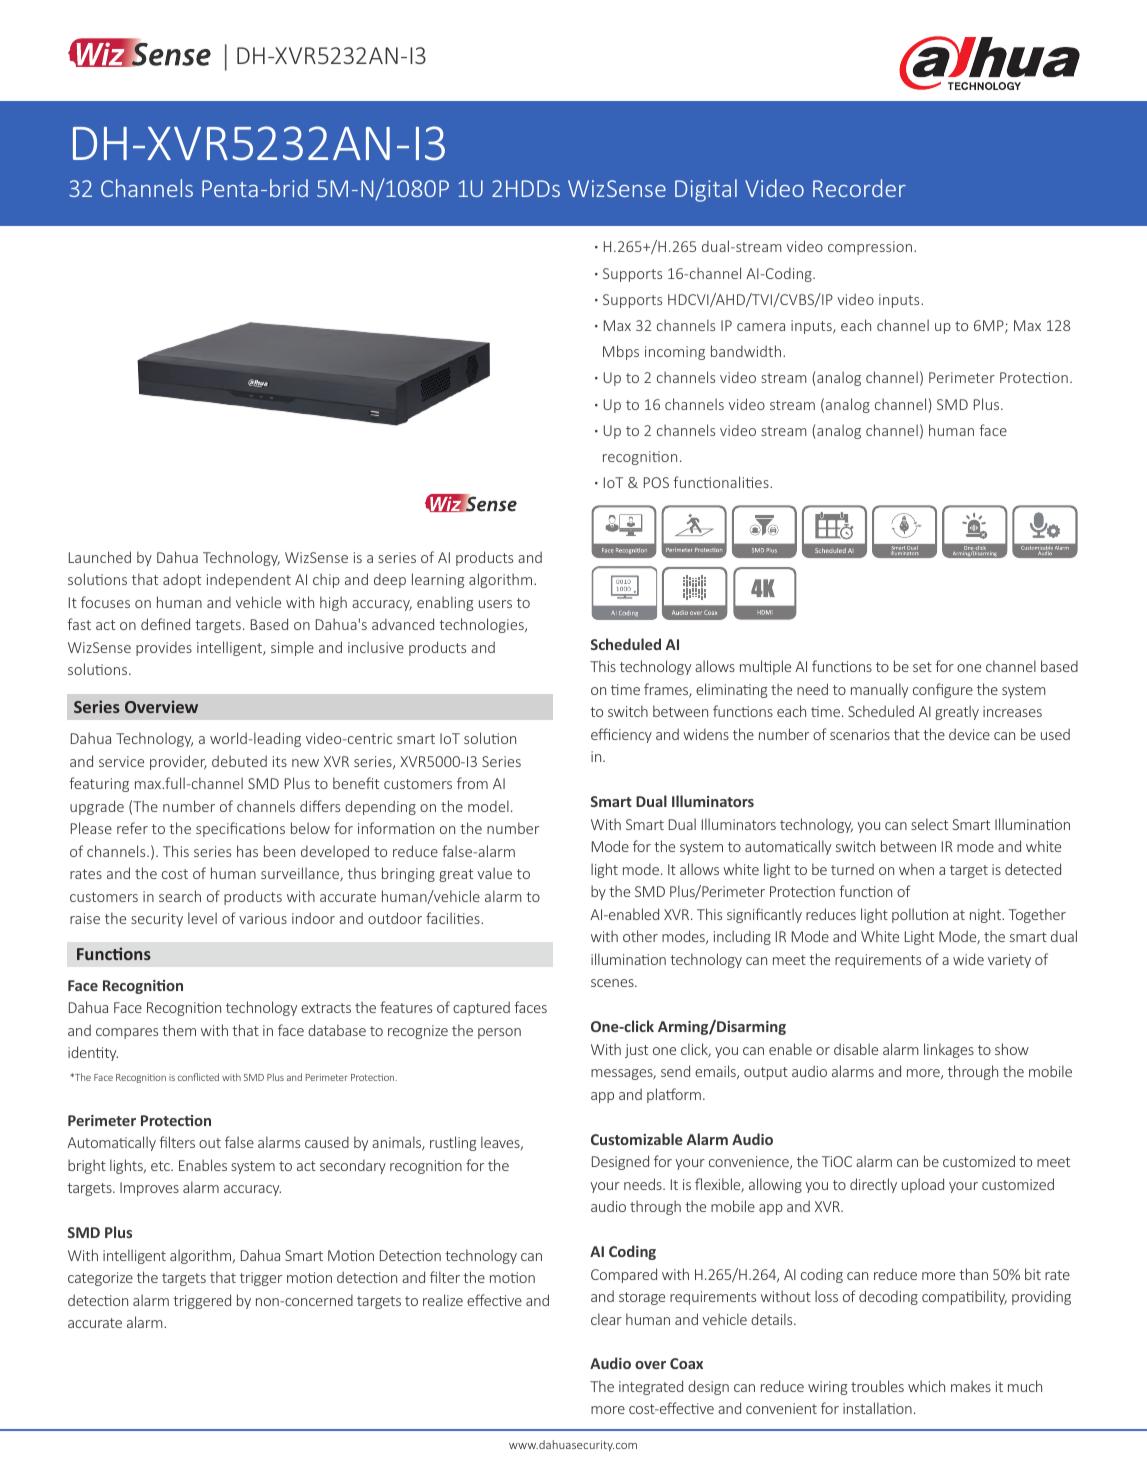 Image resolution: width=1147 pixels, height=1484 pixels. Describe the element at coordinates (472, 783) in the screenshot. I see `from` at that location.
